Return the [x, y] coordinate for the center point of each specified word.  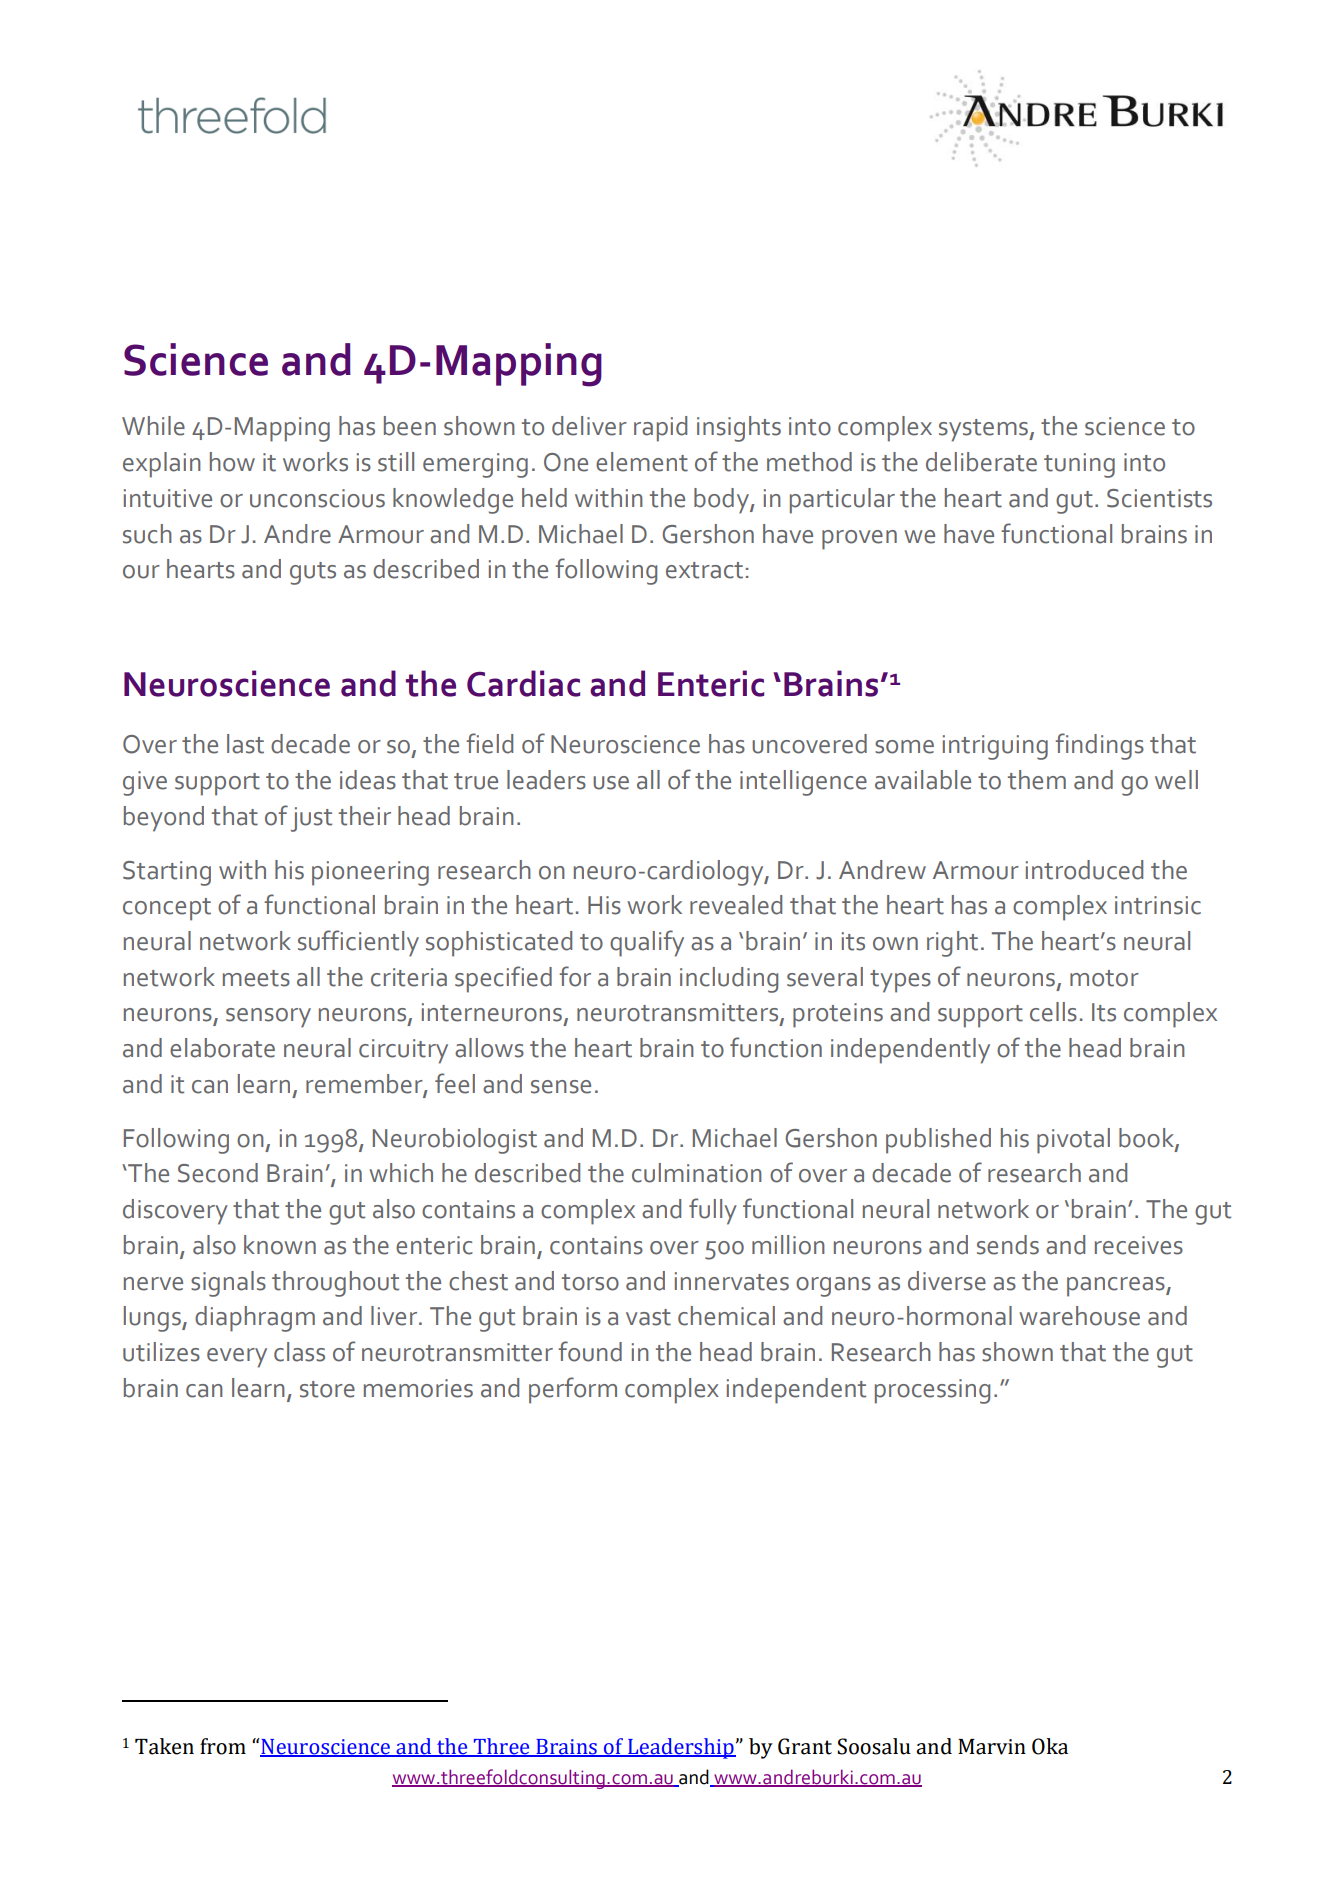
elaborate [222, 1048]
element [642, 462]
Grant [805, 1746]
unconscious [317, 498]
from [223, 1746]
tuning [1079, 465]
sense [561, 1087]
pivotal [1073, 1141]
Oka [1050, 1746]
